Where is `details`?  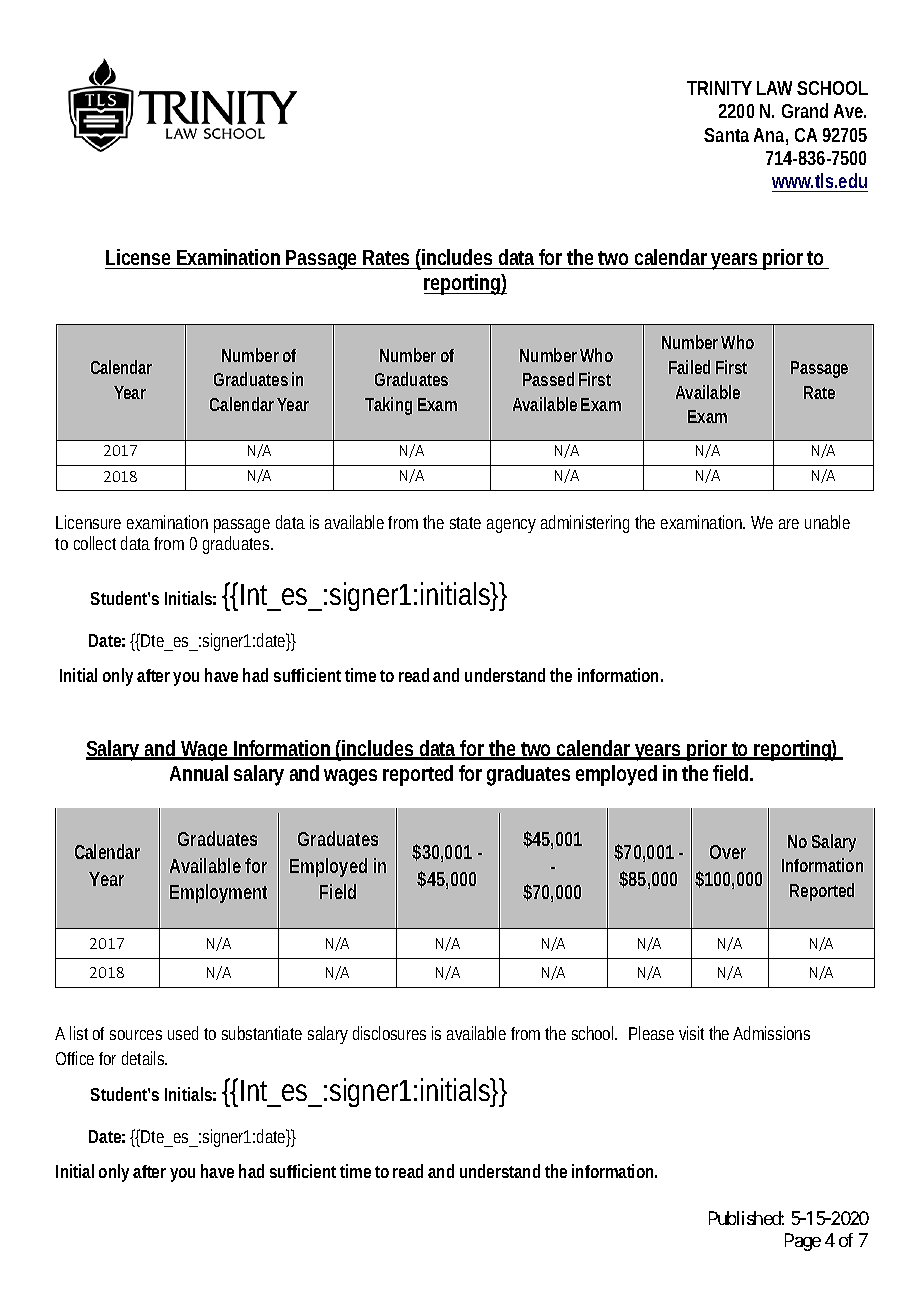
details is located at coordinates (144, 1058).
